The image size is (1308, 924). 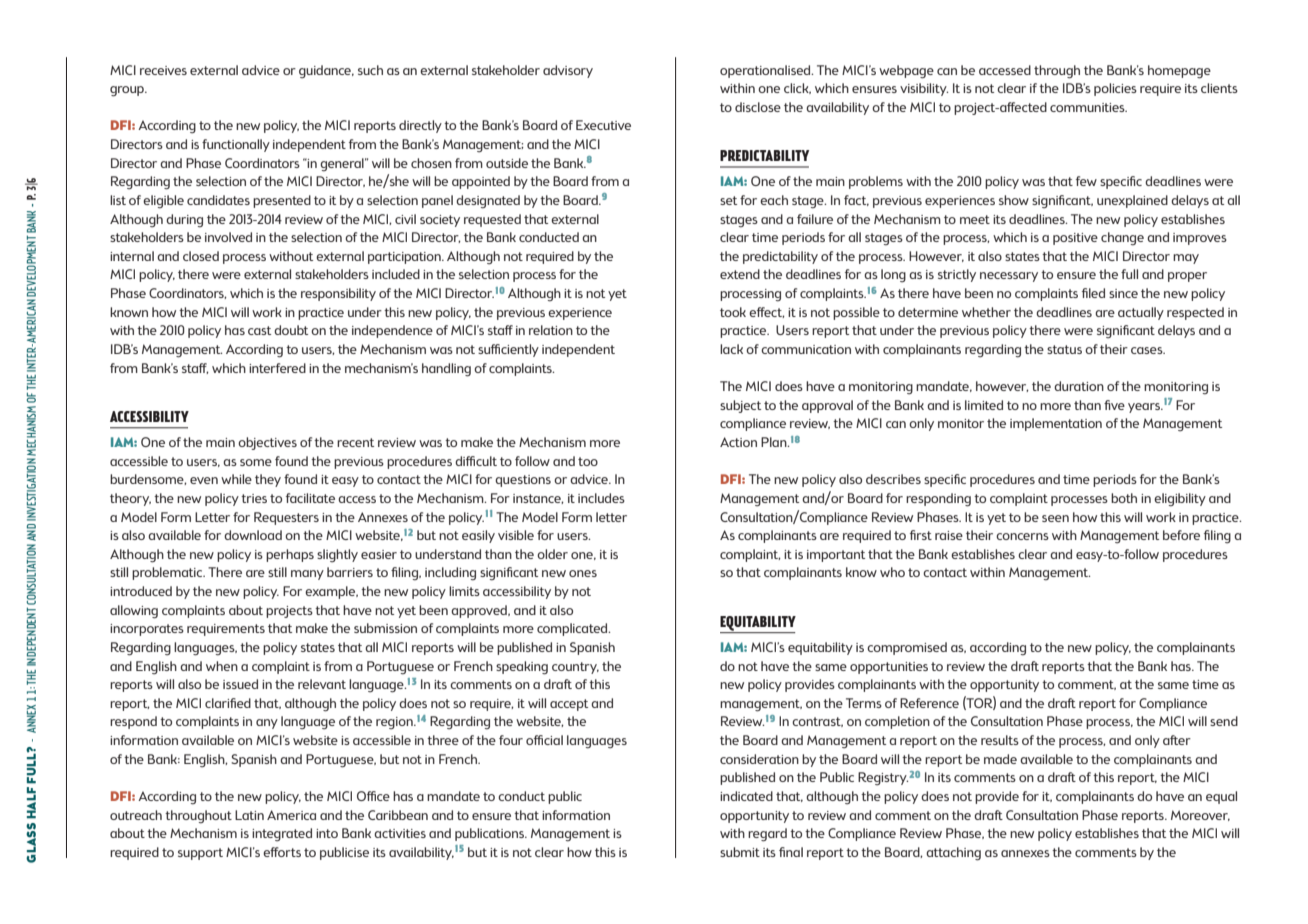 I want to click on extend, so click(x=740, y=274).
